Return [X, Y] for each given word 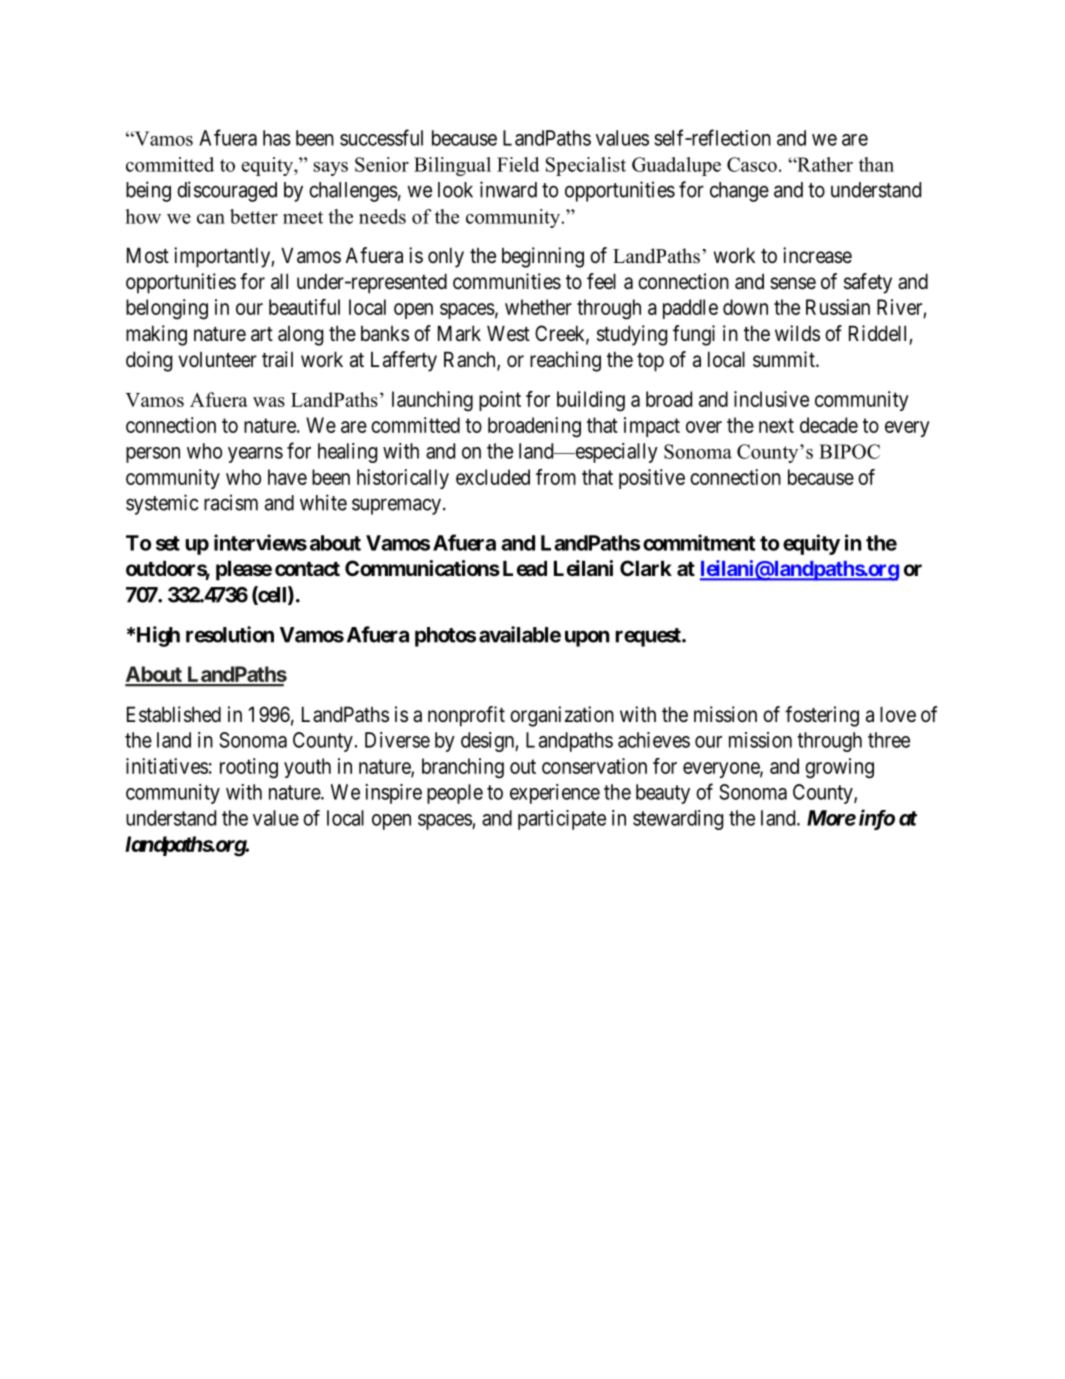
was [269, 402]
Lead [525, 568]
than [876, 164]
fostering [822, 716]
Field [518, 164]
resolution [230, 634]
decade [829, 425]
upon [587, 638]
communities [507, 281]
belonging [167, 309]
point [500, 401]
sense [793, 283]
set [168, 543]
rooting [249, 768]
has [277, 138]
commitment [699, 542]
